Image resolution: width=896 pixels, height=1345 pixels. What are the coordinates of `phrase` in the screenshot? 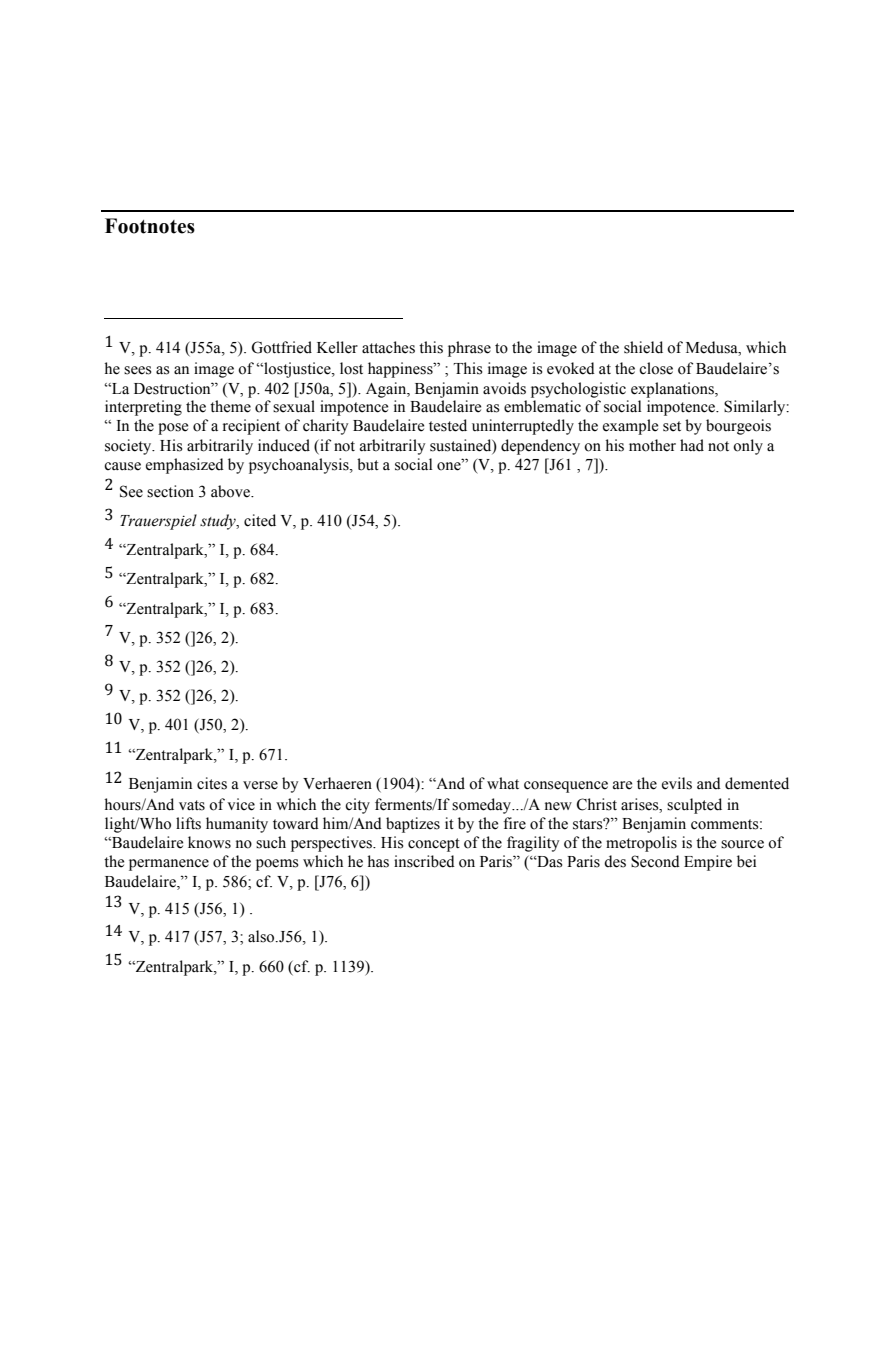 It's located at (469, 349).
